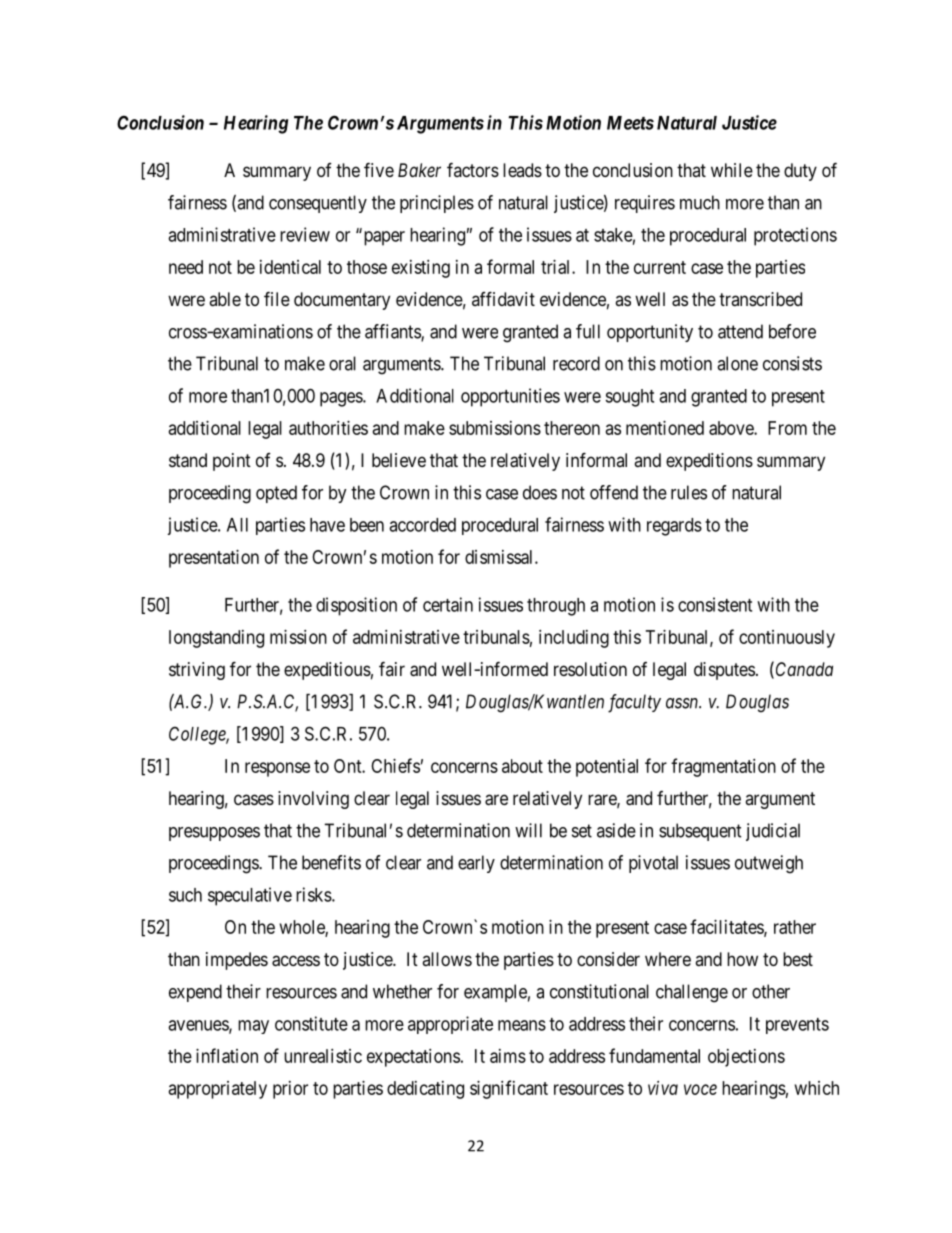  I want to click on certain, so click(448, 604).
